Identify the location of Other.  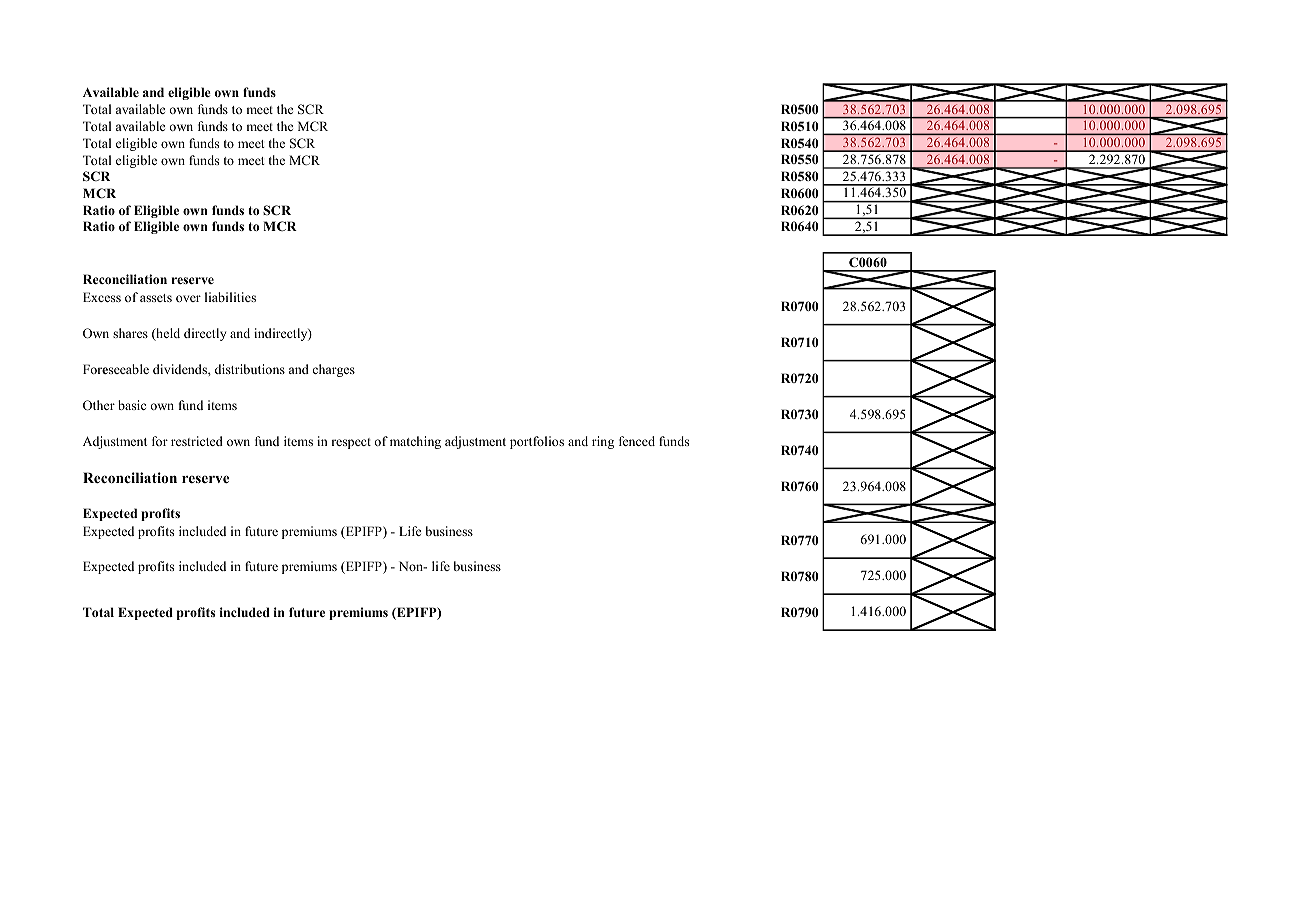
(99, 405).
